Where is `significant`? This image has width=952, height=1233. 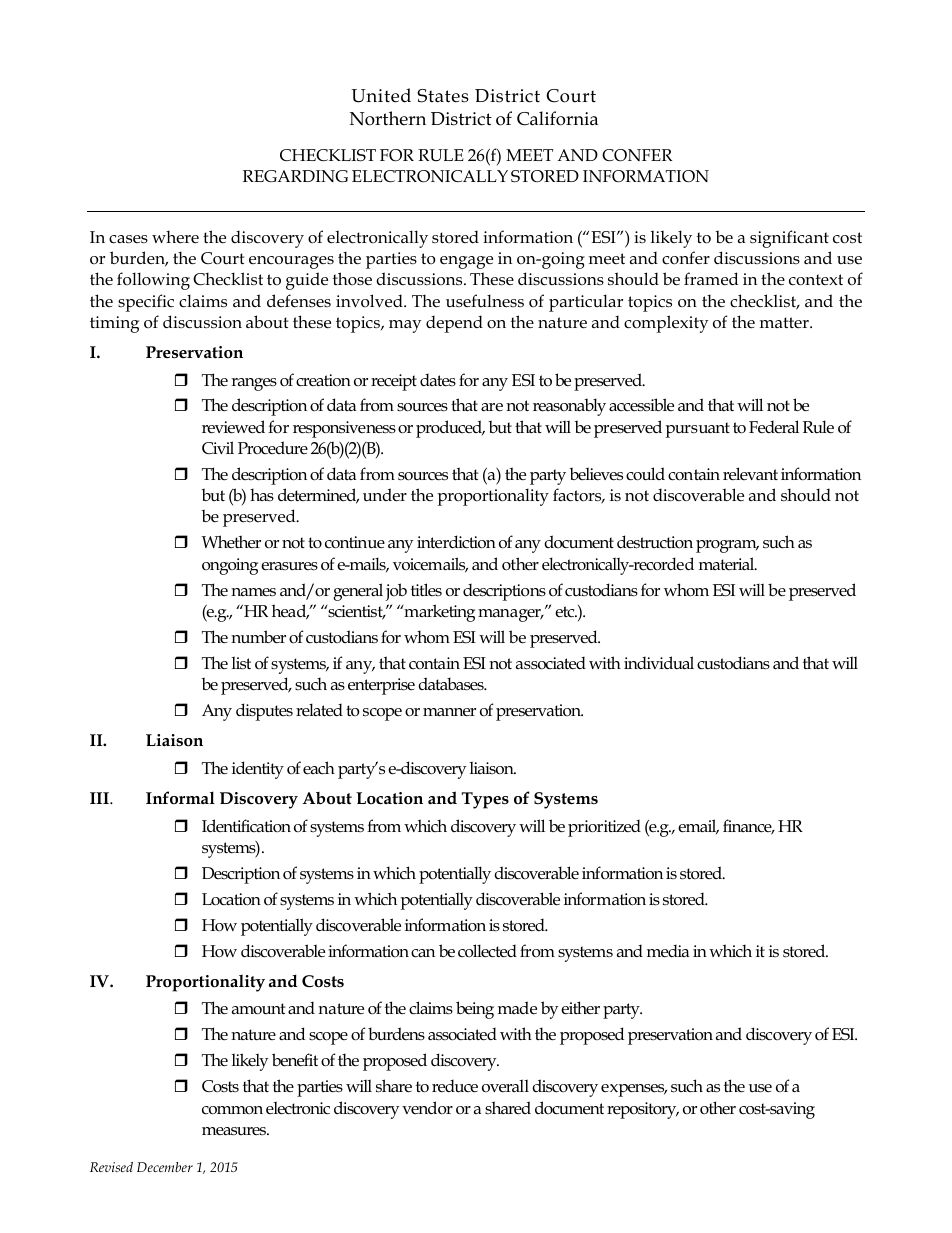 significant is located at coordinates (789, 239).
